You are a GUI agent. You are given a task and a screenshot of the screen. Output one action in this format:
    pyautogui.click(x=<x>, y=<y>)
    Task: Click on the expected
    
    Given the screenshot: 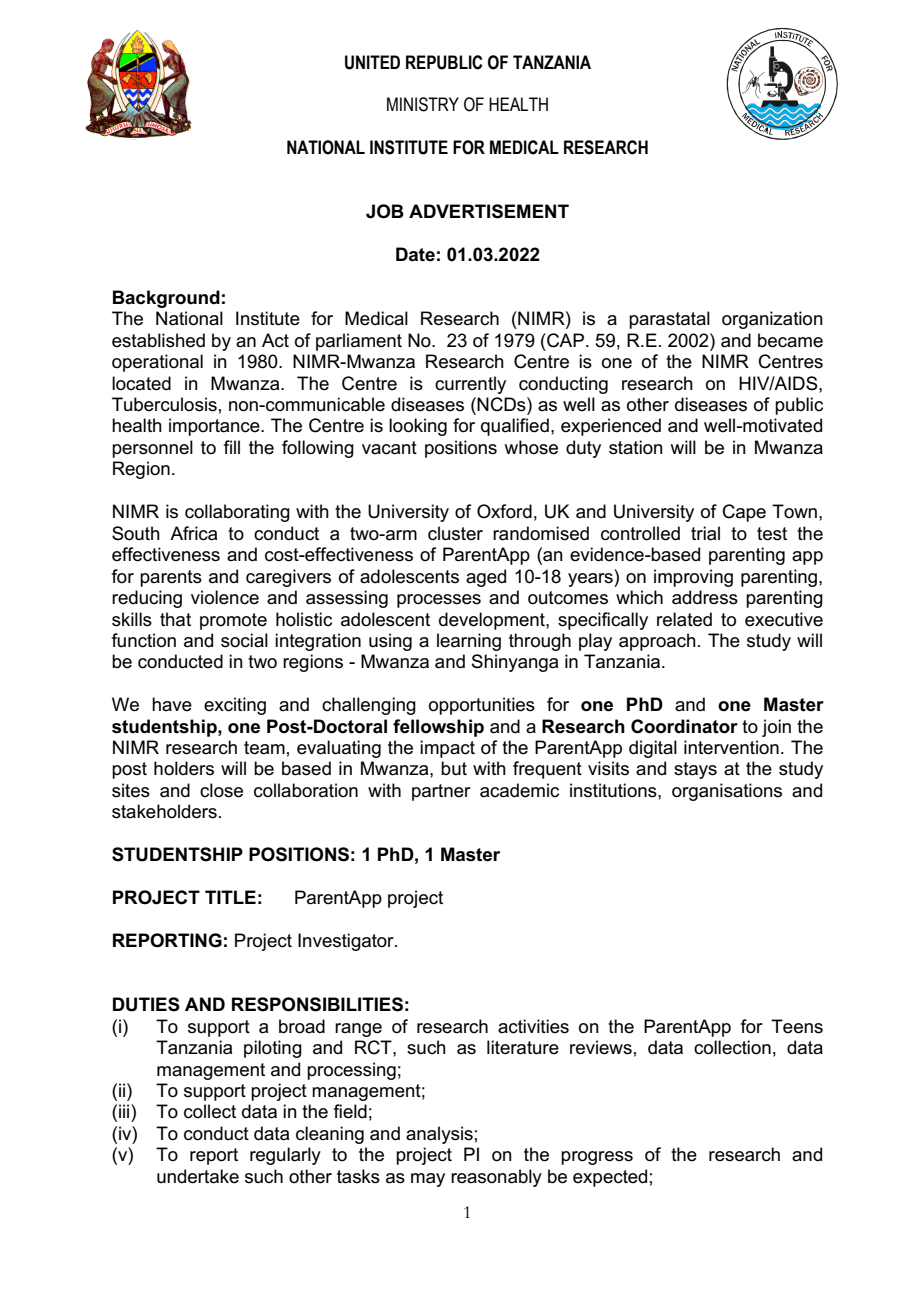 What is the action you would take?
    pyautogui.click(x=610, y=1178)
